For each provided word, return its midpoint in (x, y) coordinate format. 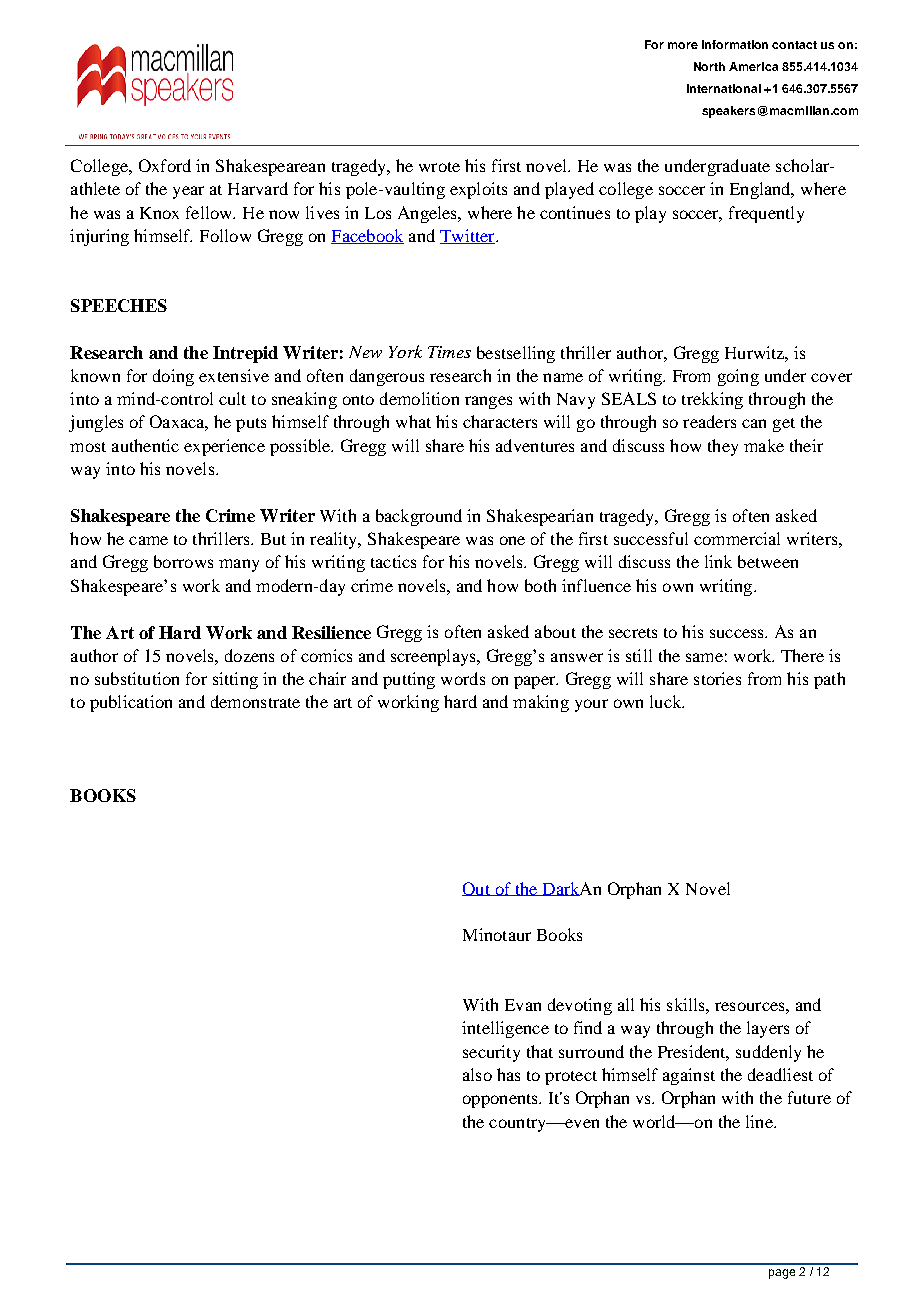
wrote (439, 167)
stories (717, 678)
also (477, 1074)
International (724, 88)
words (463, 678)
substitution (137, 678)
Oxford (165, 165)
